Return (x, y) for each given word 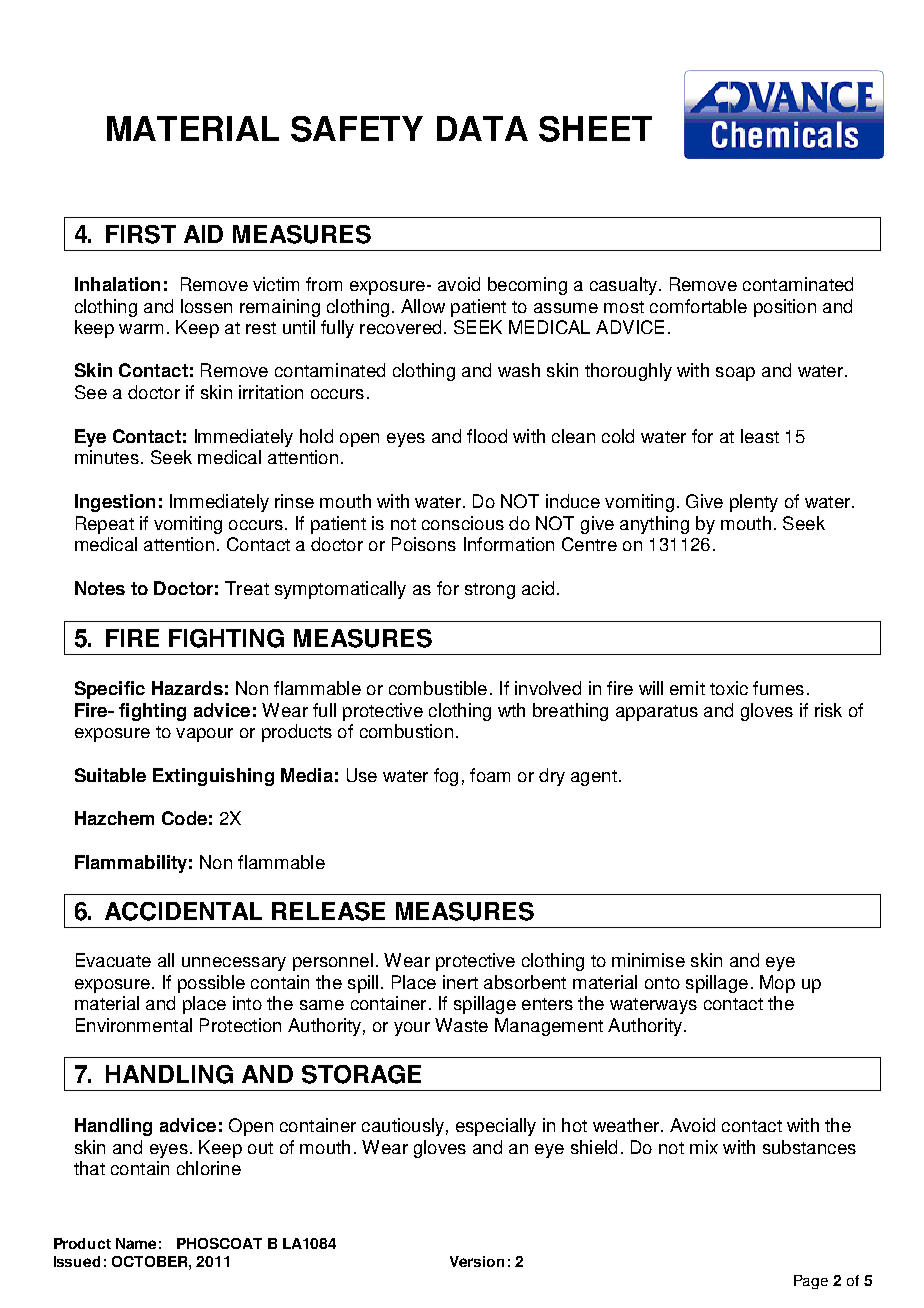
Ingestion (115, 503)
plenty (754, 503)
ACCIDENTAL (183, 911)
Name (136, 1243)
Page (811, 1282)
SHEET (595, 129)
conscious (463, 523)
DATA (482, 128)
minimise (648, 960)
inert (460, 982)
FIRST (141, 234)
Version (477, 1261)
